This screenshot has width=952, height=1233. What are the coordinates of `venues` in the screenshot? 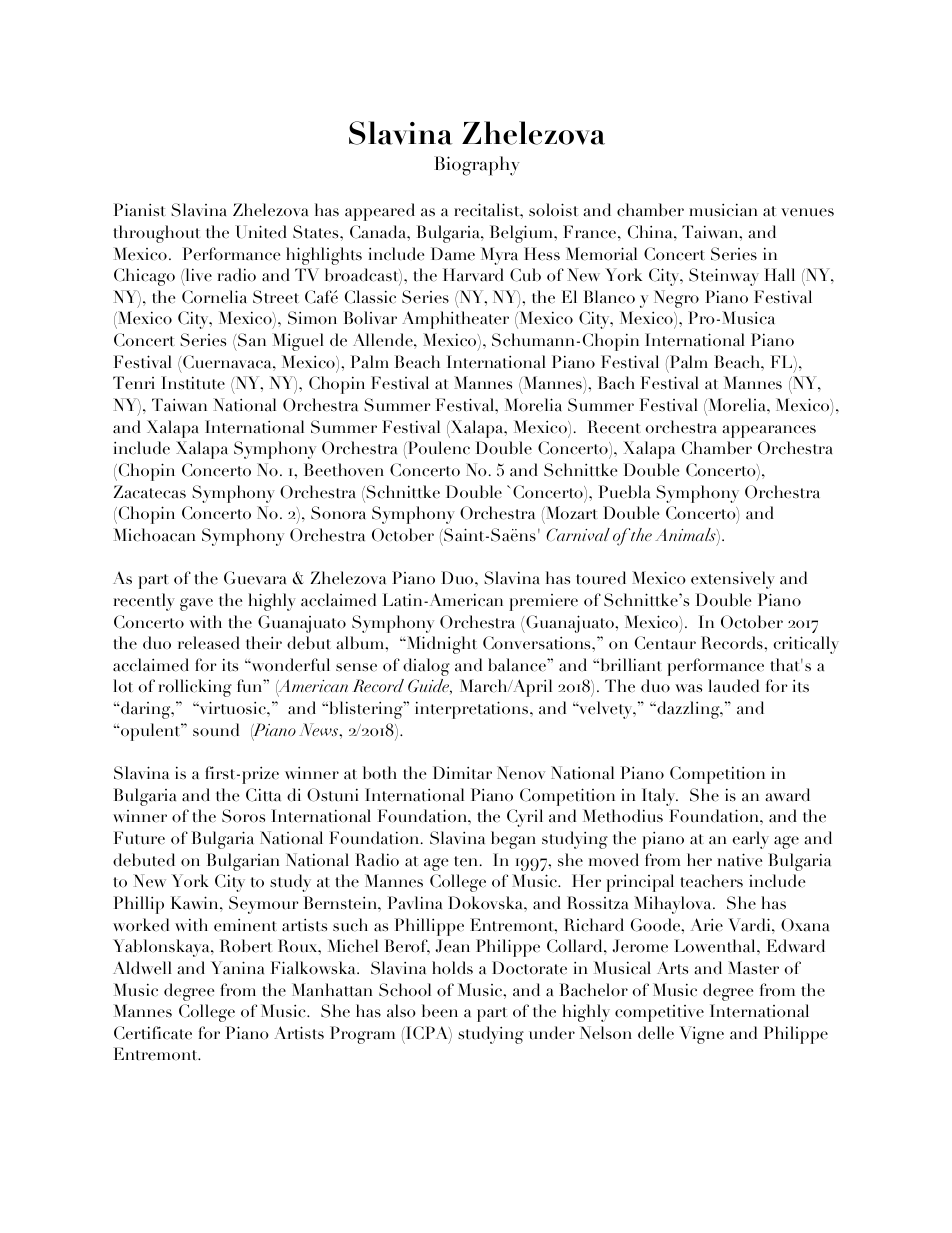 It's located at (807, 212).
